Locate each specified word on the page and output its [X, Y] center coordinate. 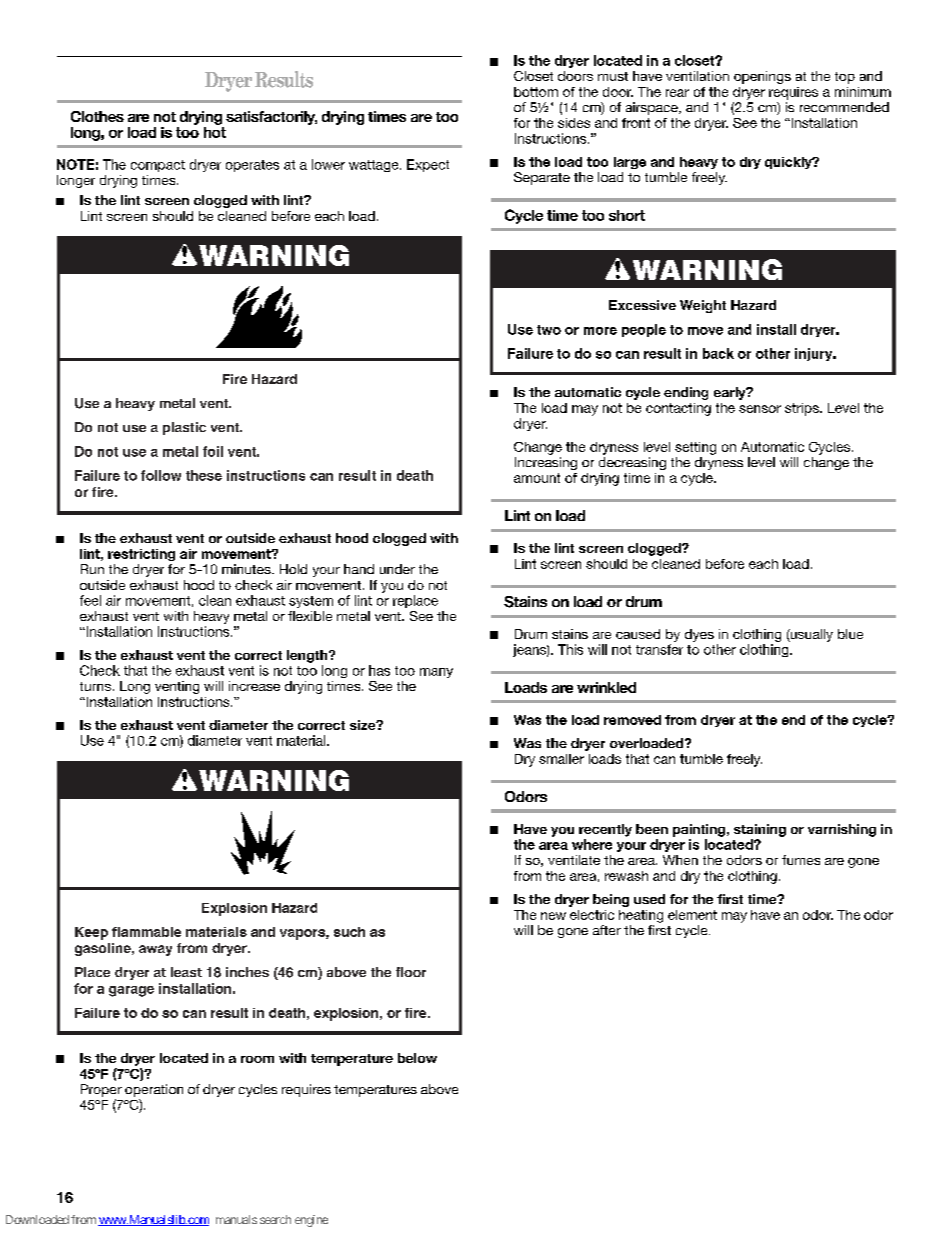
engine [311, 1221]
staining [760, 830]
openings [762, 77]
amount [537, 478]
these [204, 475]
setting [695, 448]
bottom [536, 92]
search [275, 1219]
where [592, 844]
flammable [146, 932]
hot [215, 131]
